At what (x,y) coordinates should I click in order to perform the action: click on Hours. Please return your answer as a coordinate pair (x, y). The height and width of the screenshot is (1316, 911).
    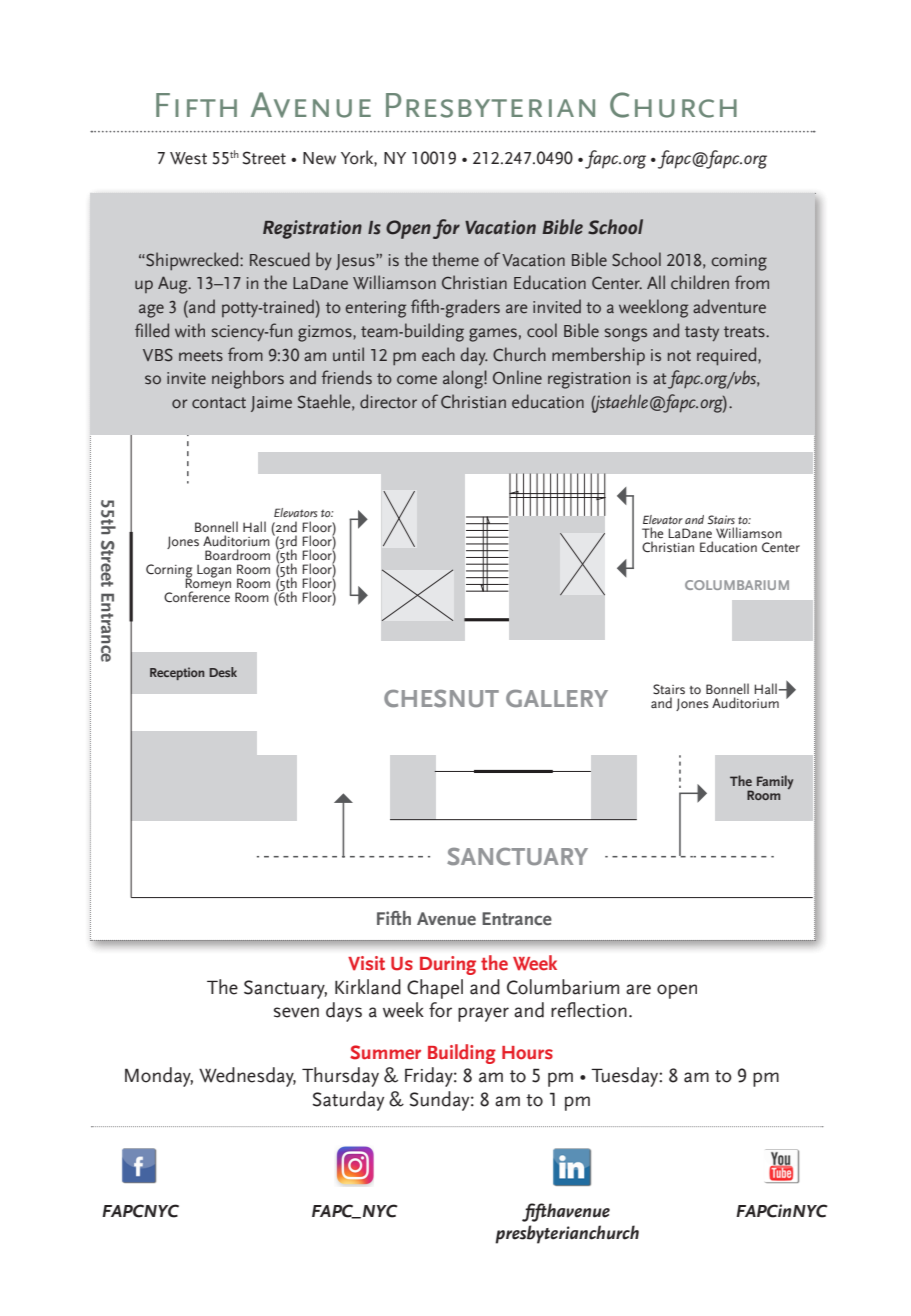
    Looking at the image, I should click on (527, 1053).
